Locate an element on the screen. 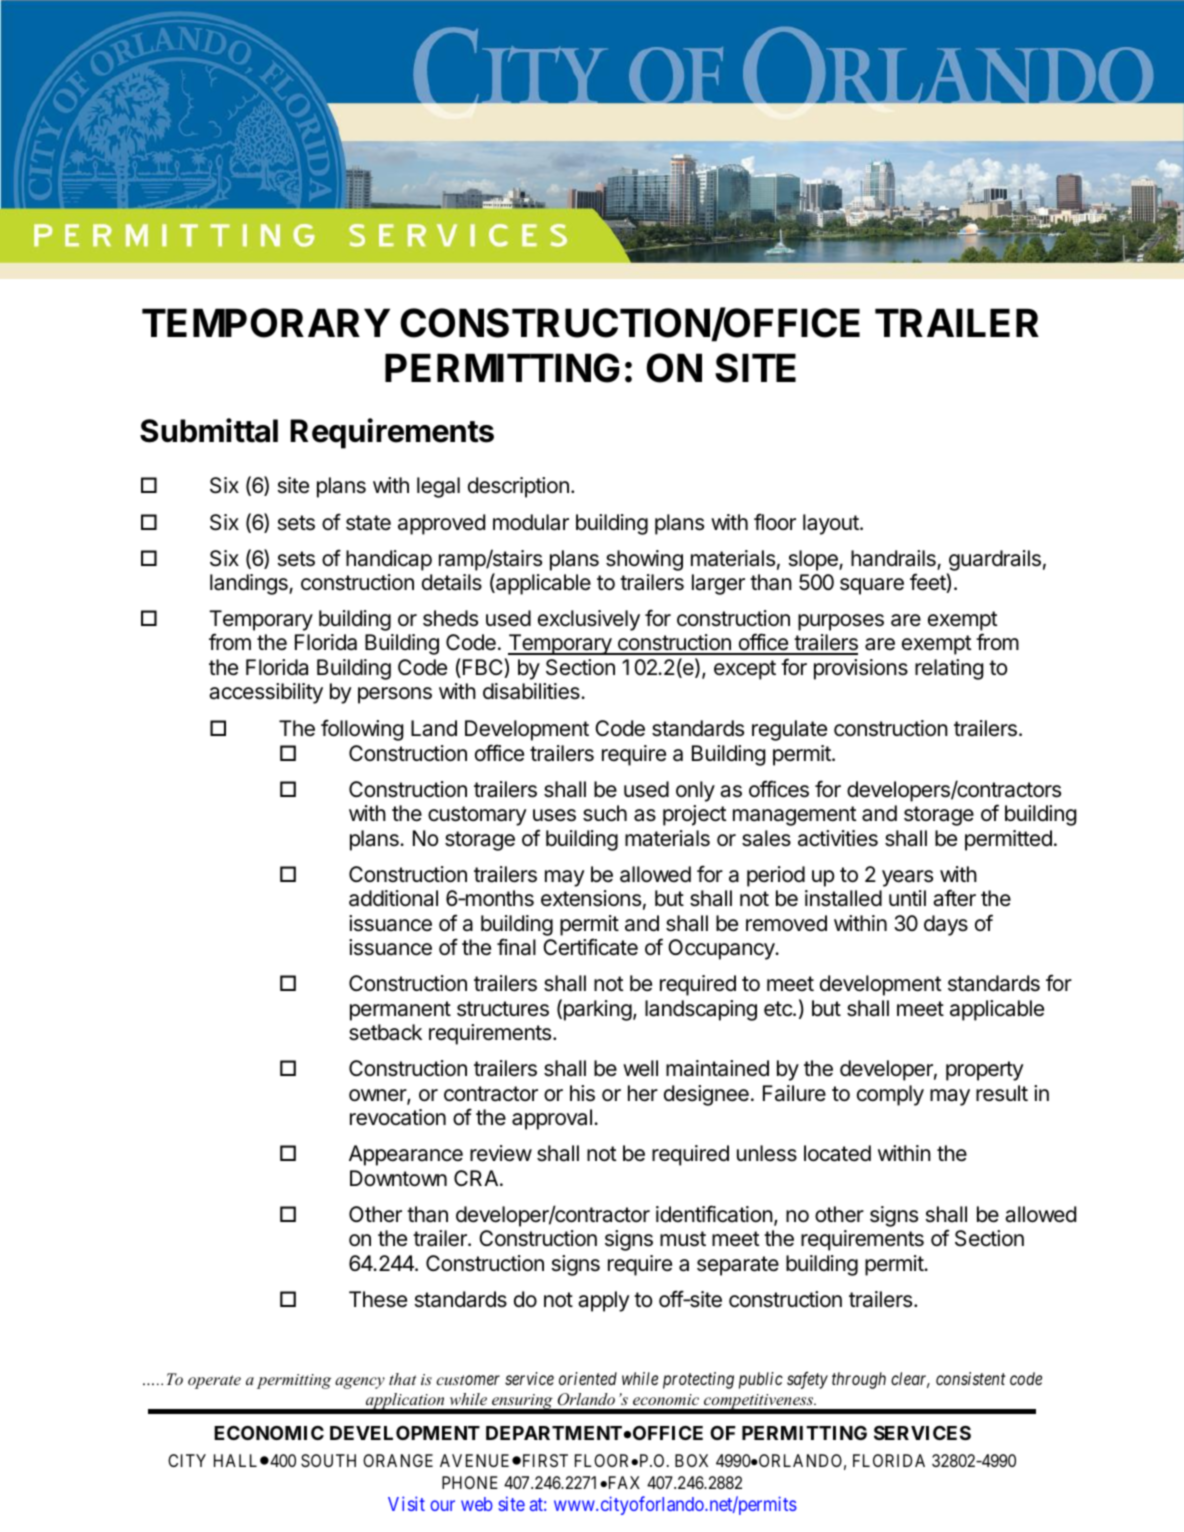 The image size is (1184, 1532). description is located at coordinates (518, 487).
